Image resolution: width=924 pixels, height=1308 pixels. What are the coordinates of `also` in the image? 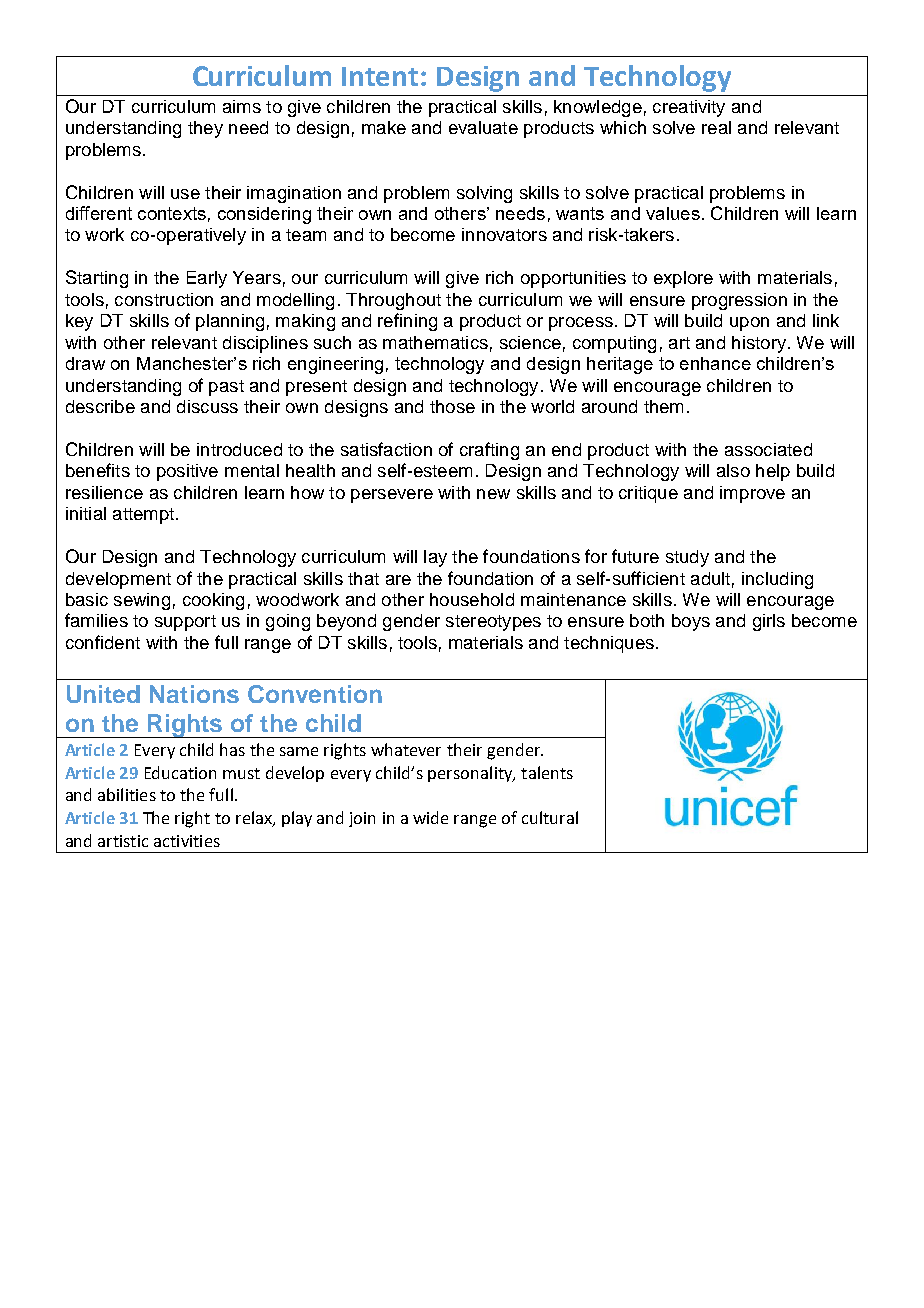 It's located at (733, 470).
